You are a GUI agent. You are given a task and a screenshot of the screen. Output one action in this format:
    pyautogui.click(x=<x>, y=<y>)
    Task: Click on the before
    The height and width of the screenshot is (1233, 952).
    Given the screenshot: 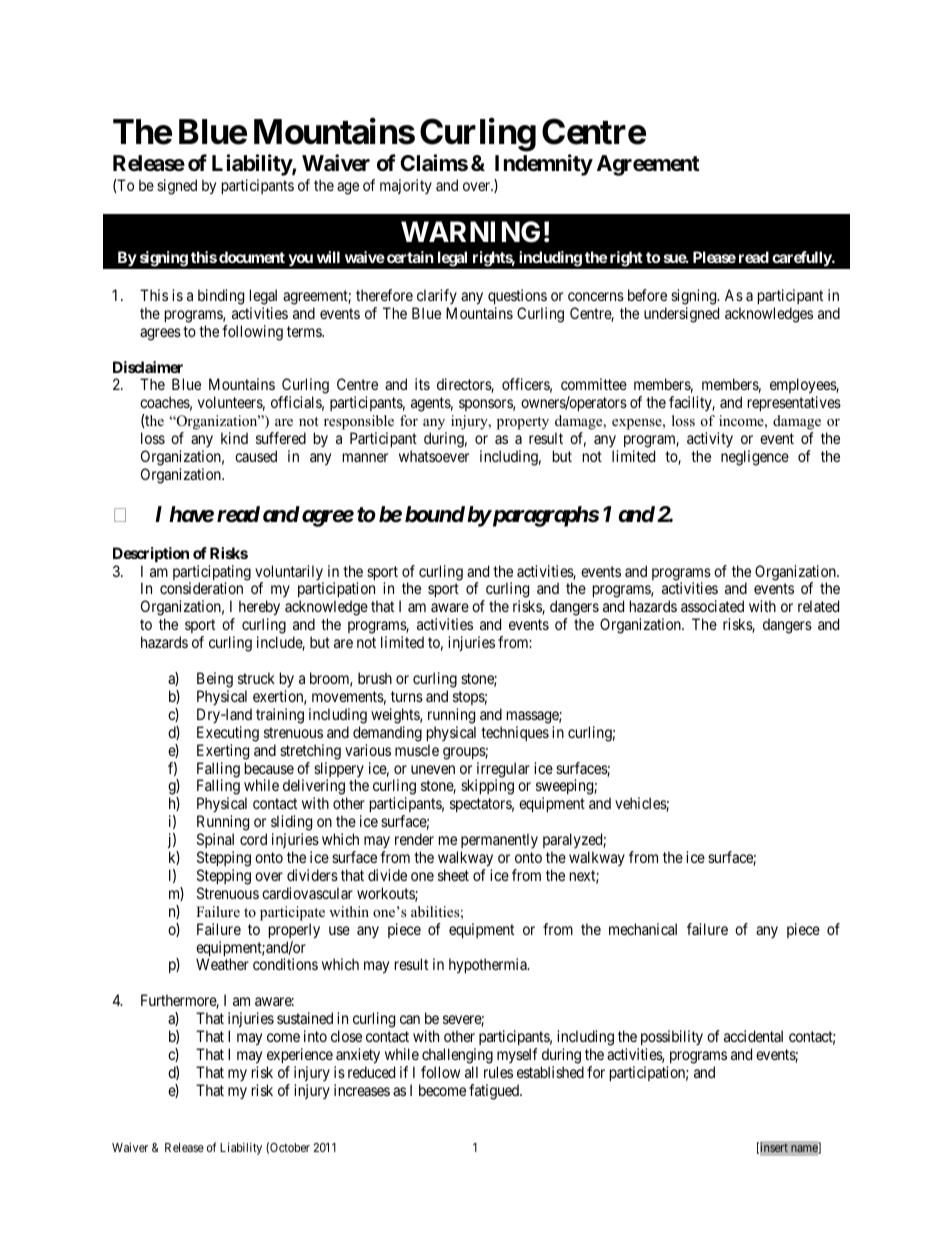 What is the action you would take?
    pyautogui.click(x=647, y=295)
